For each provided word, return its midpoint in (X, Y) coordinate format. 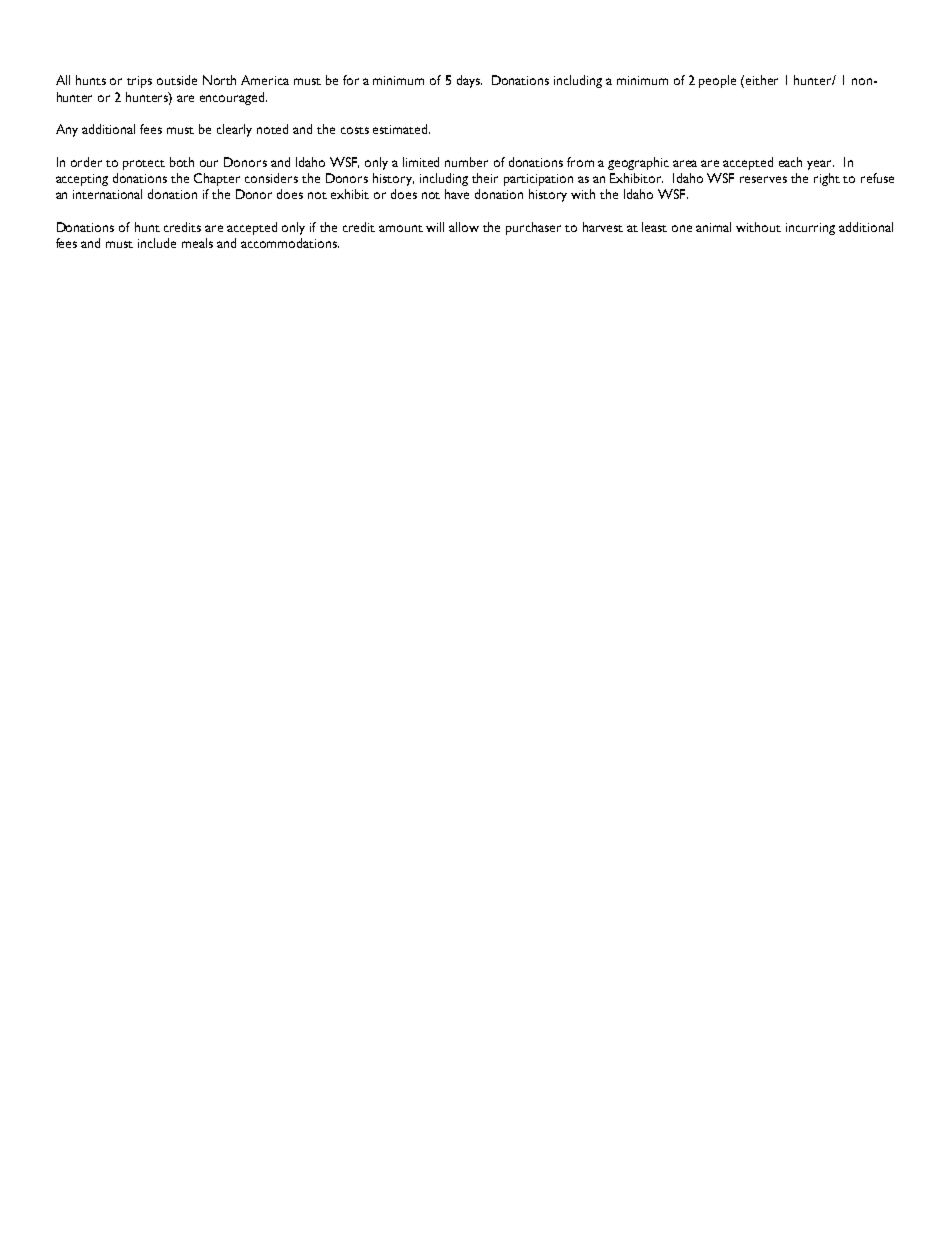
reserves (763, 179)
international (107, 194)
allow (464, 227)
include (157, 243)
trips (139, 82)
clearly (234, 130)
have (457, 194)
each (790, 162)
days (469, 81)
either (762, 80)
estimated (401, 129)
